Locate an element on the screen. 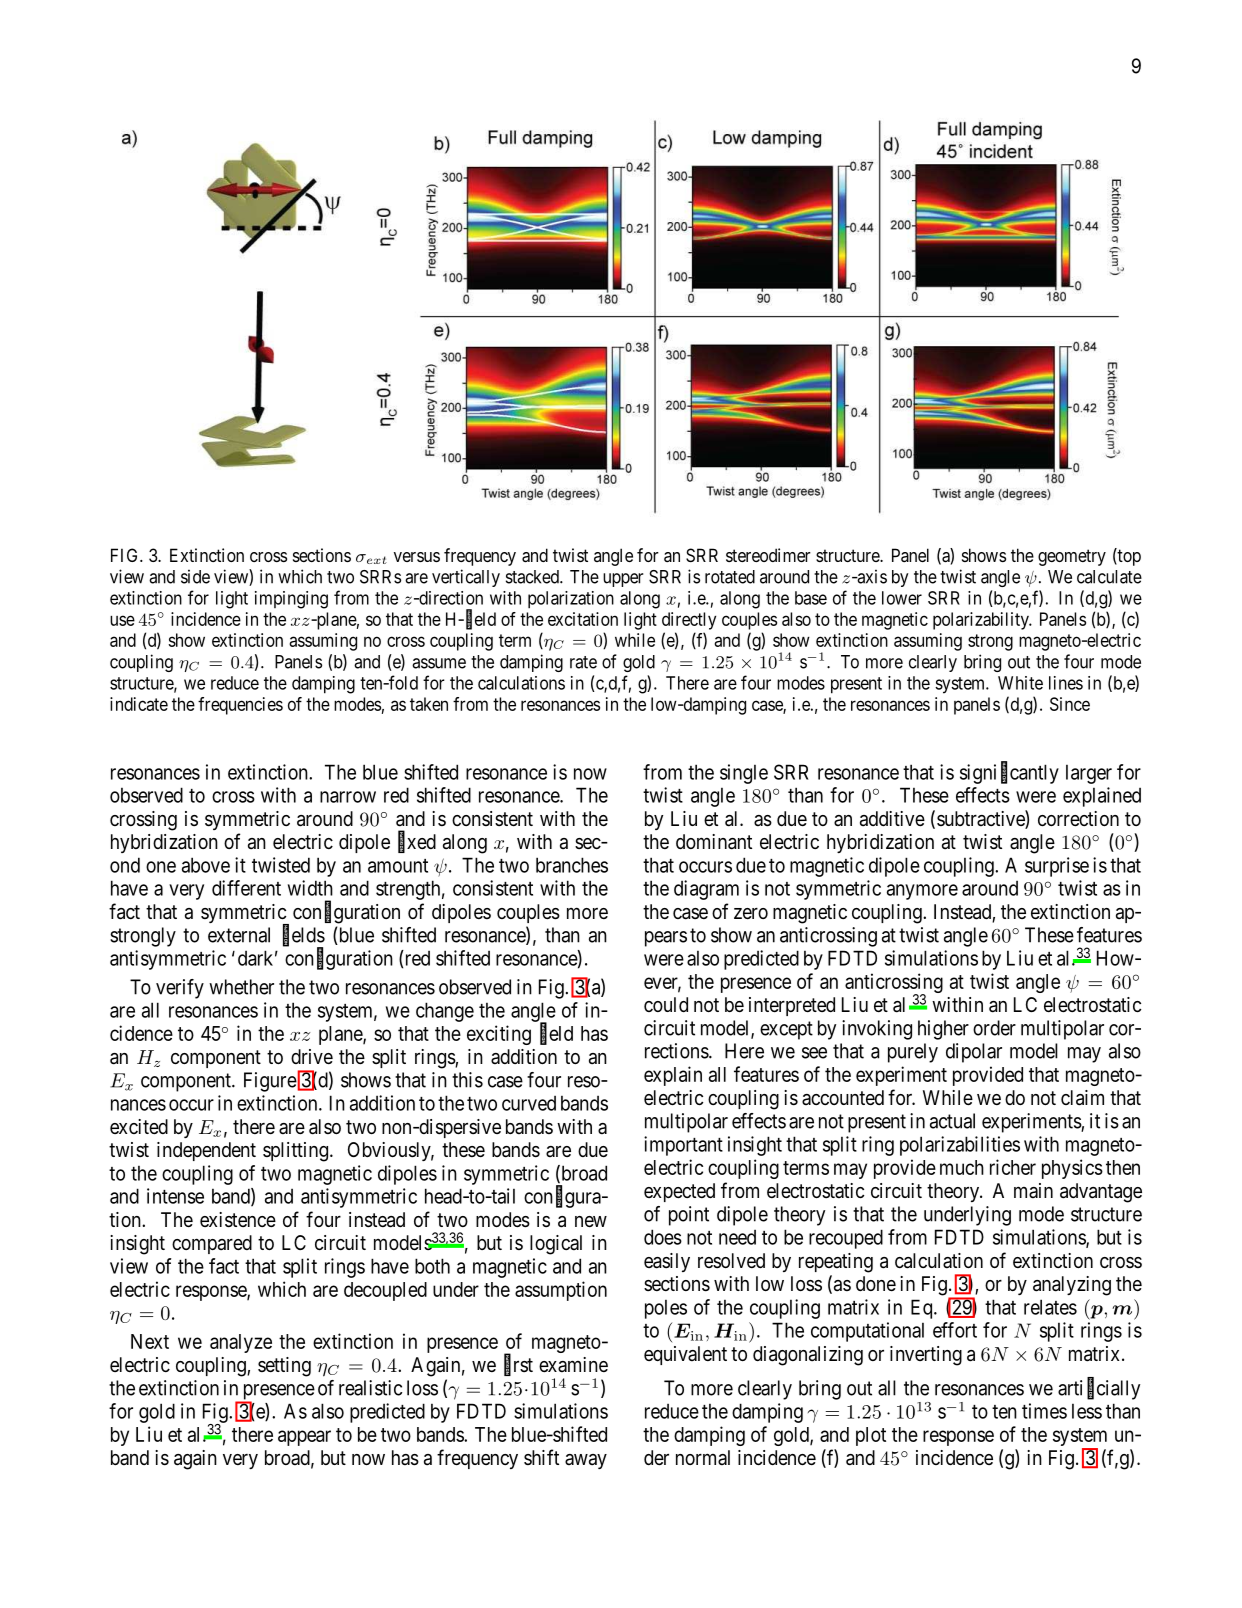 Image resolution: width=1242 pixels, height=1608 pixels. could is located at coordinates (666, 1004).
